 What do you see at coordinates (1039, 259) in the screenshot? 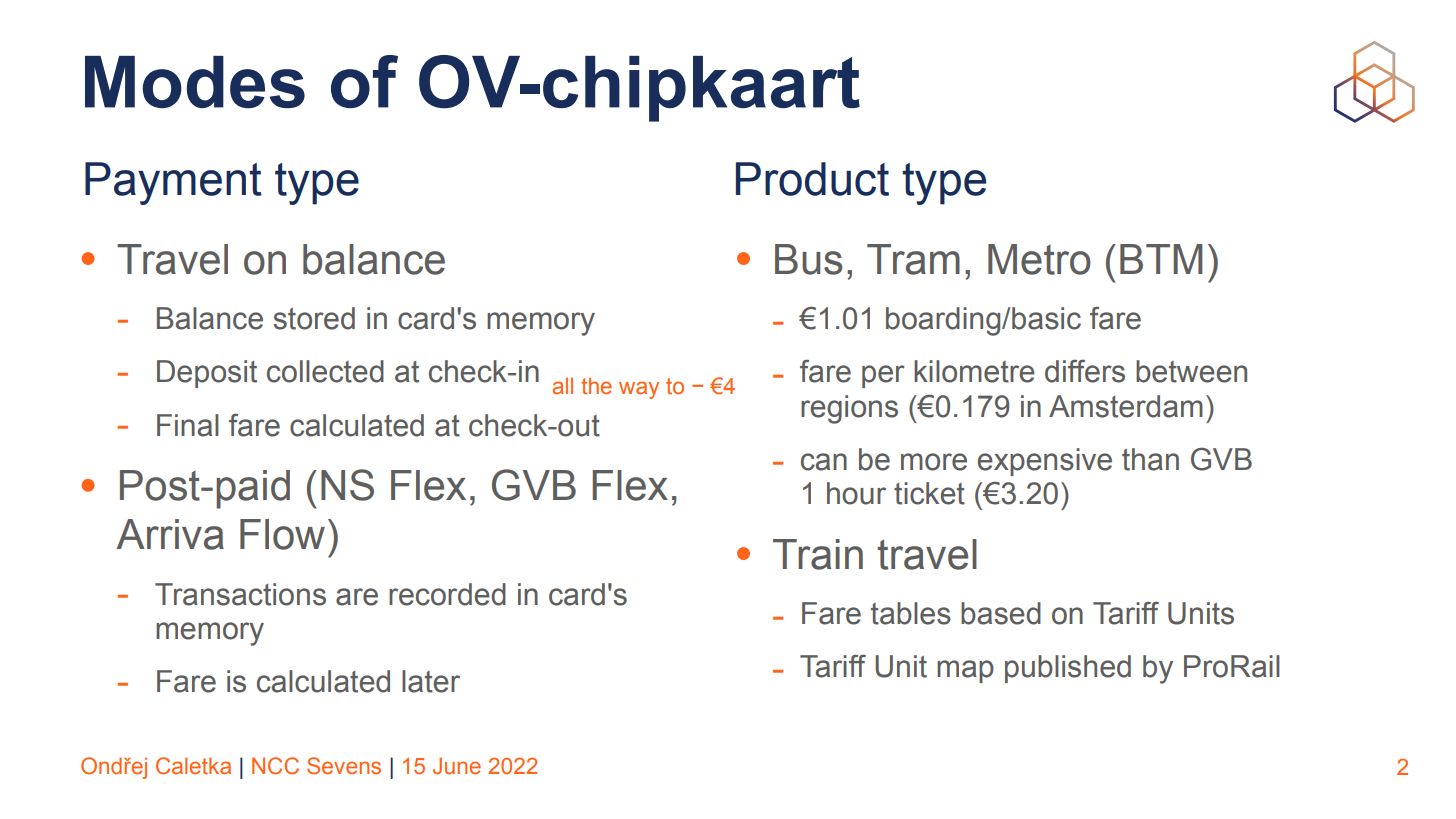
I see `Metro` at bounding box center [1039, 259].
